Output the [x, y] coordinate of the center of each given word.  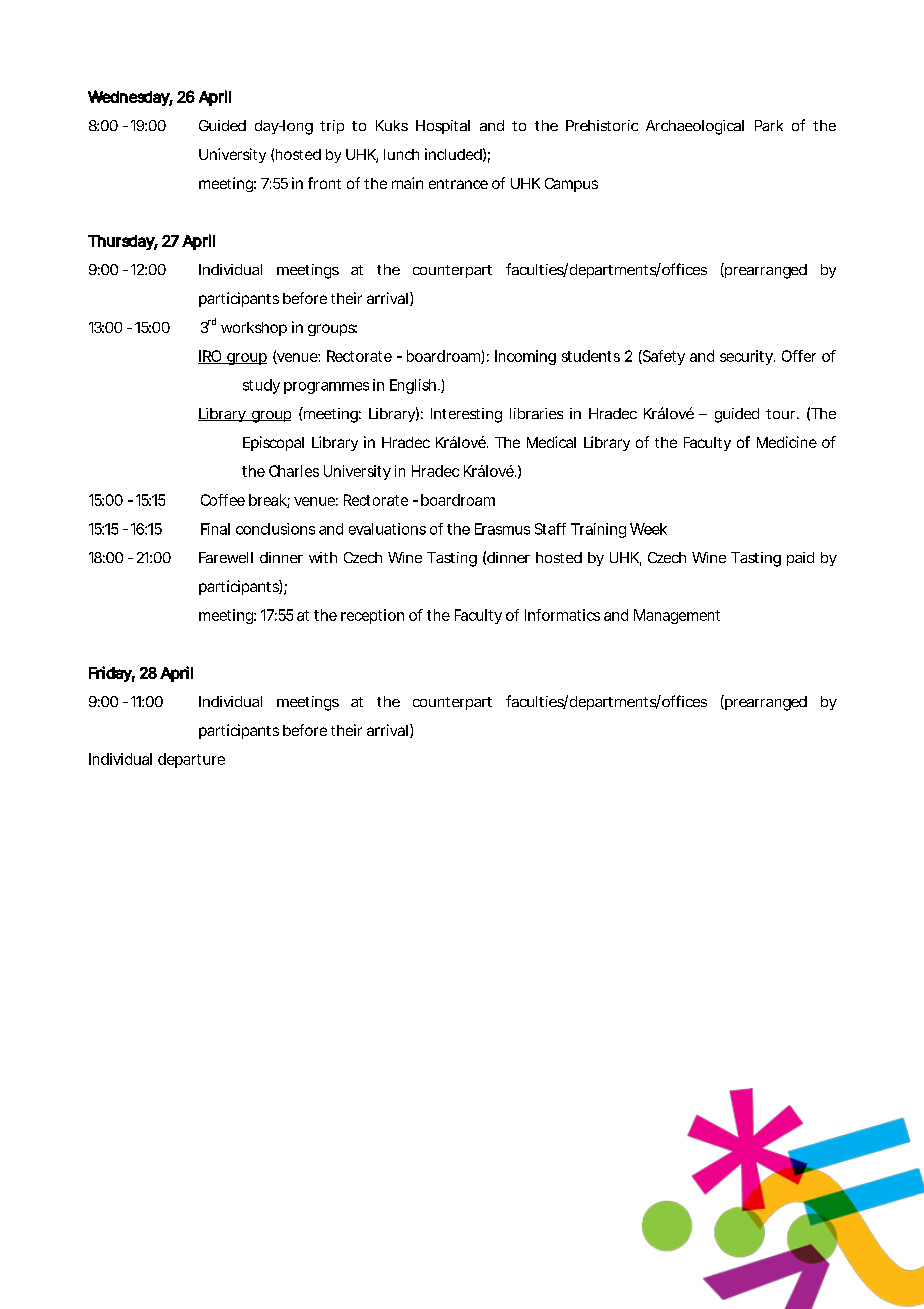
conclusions [275, 529]
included [453, 154]
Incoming [525, 357]
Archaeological [695, 127]
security [746, 357]
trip [332, 127]
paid [800, 559]
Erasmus [502, 529]
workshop [254, 329]
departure [191, 760]
